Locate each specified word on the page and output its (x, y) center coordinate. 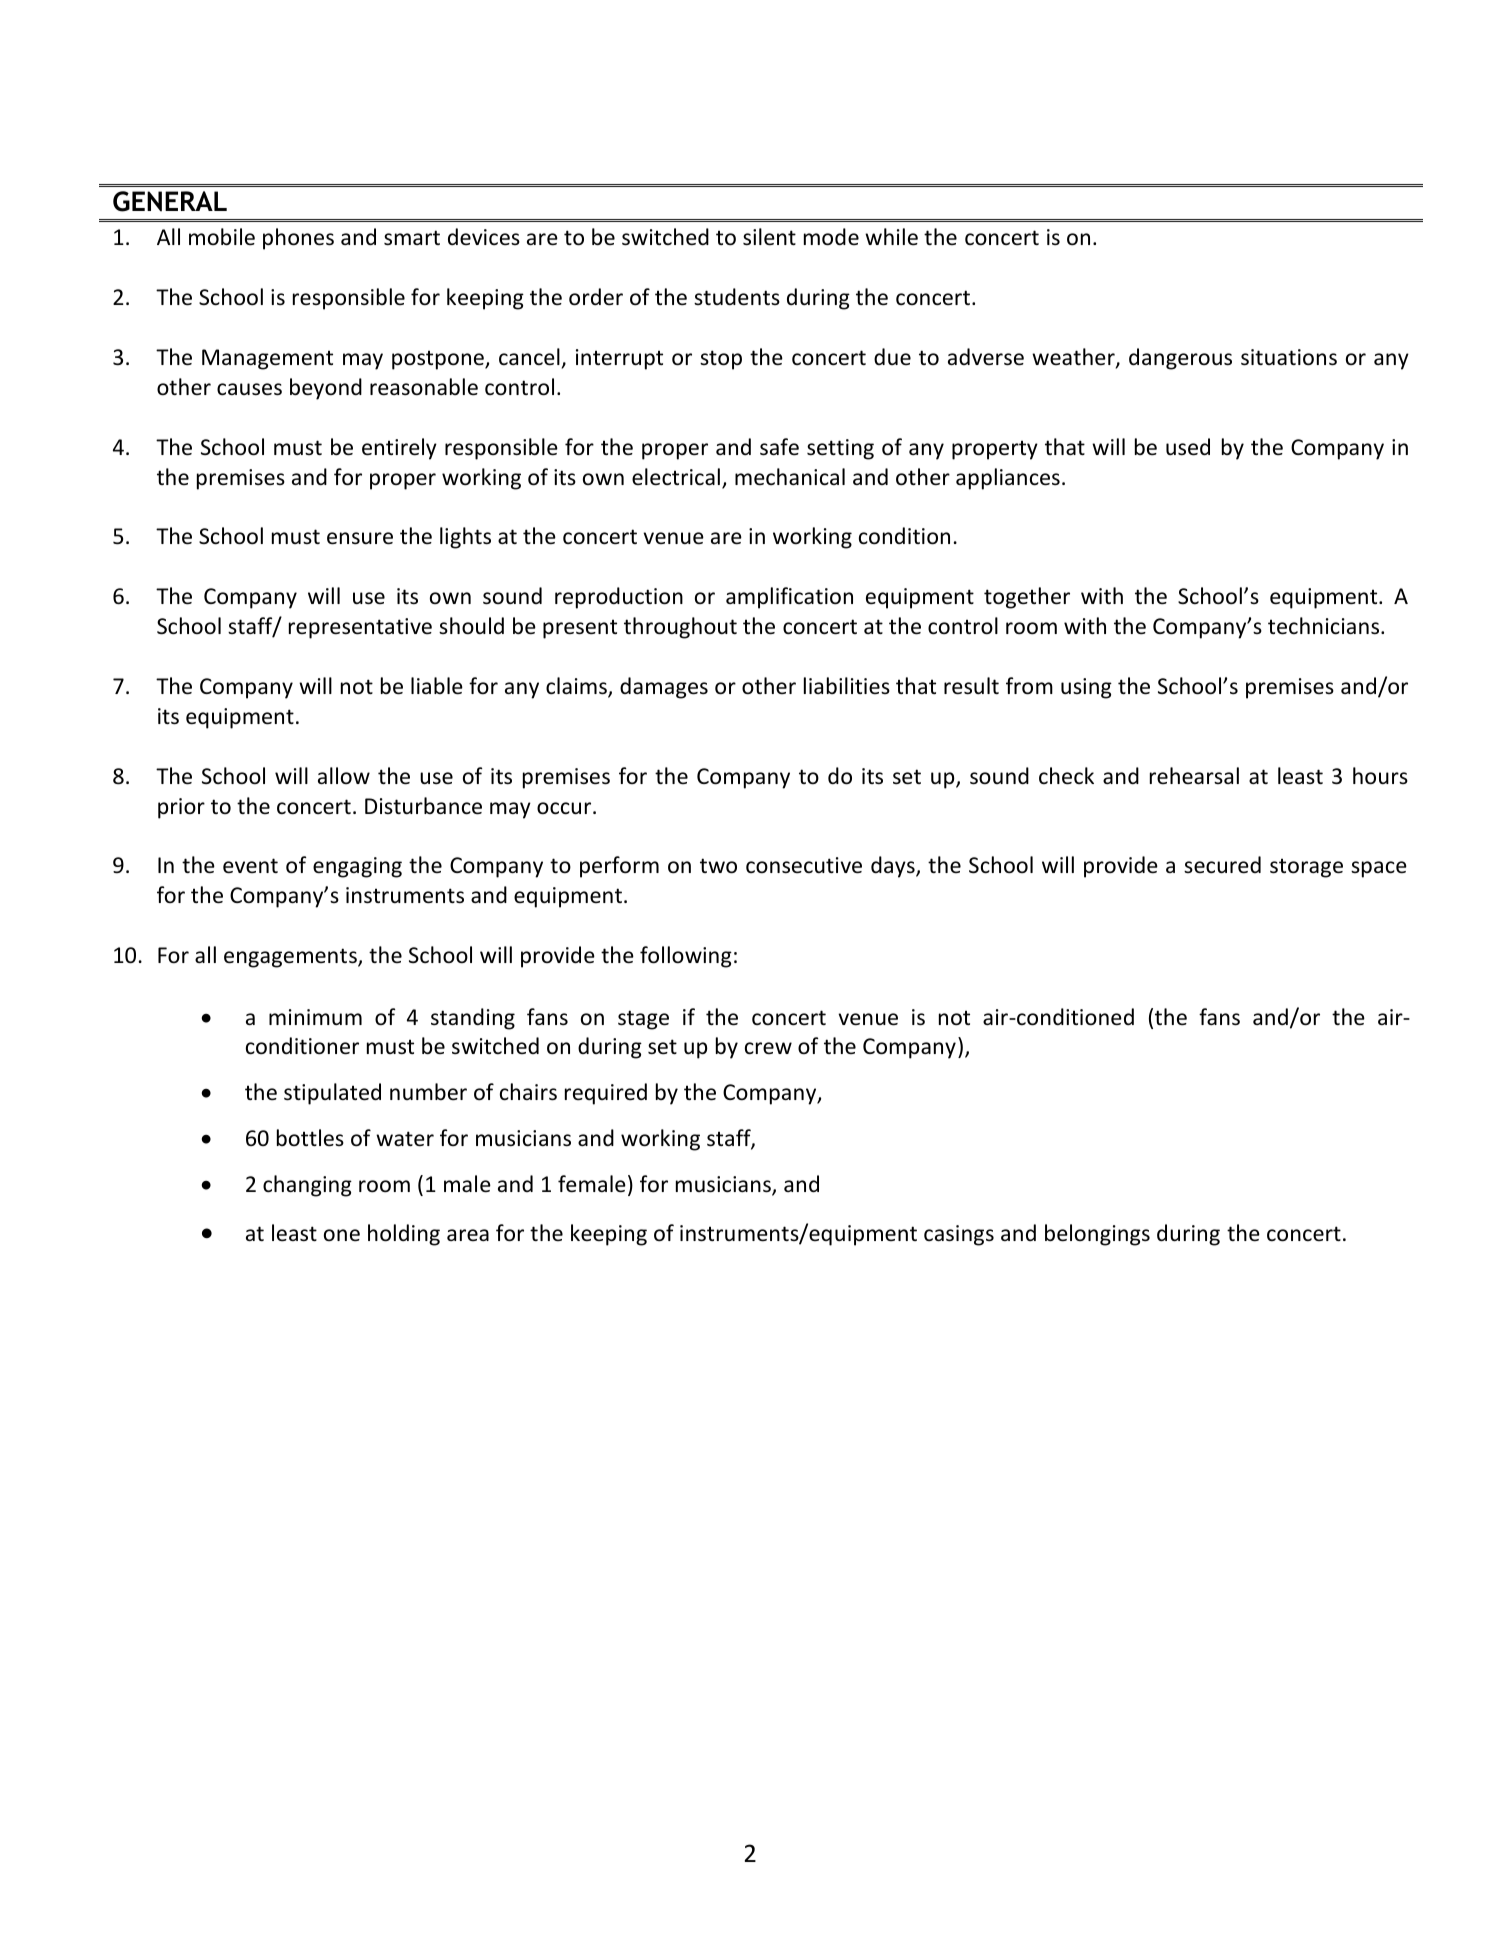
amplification (789, 598)
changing (307, 1186)
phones (298, 239)
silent (769, 237)
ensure (360, 538)
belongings (1097, 1235)
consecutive (804, 865)
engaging (357, 867)
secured (1222, 865)
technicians (1325, 626)
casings (959, 1235)
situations (1289, 357)
